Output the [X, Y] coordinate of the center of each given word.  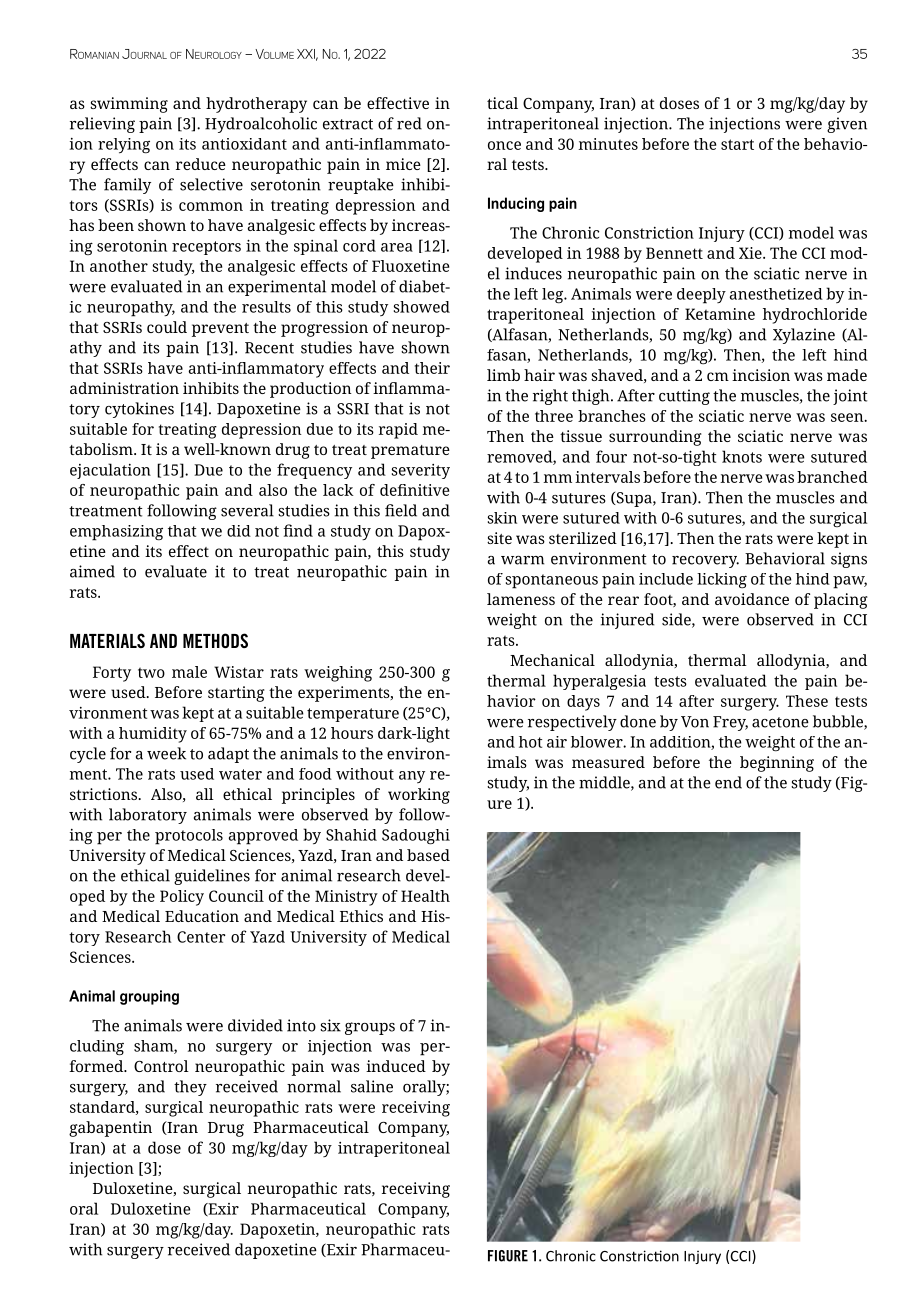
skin [502, 518]
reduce [201, 164]
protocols [189, 837]
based [428, 855]
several [247, 510]
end [728, 782]
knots [742, 456]
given [847, 125]
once [504, 145]
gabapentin [110, 1129]
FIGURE [508, 1256]
